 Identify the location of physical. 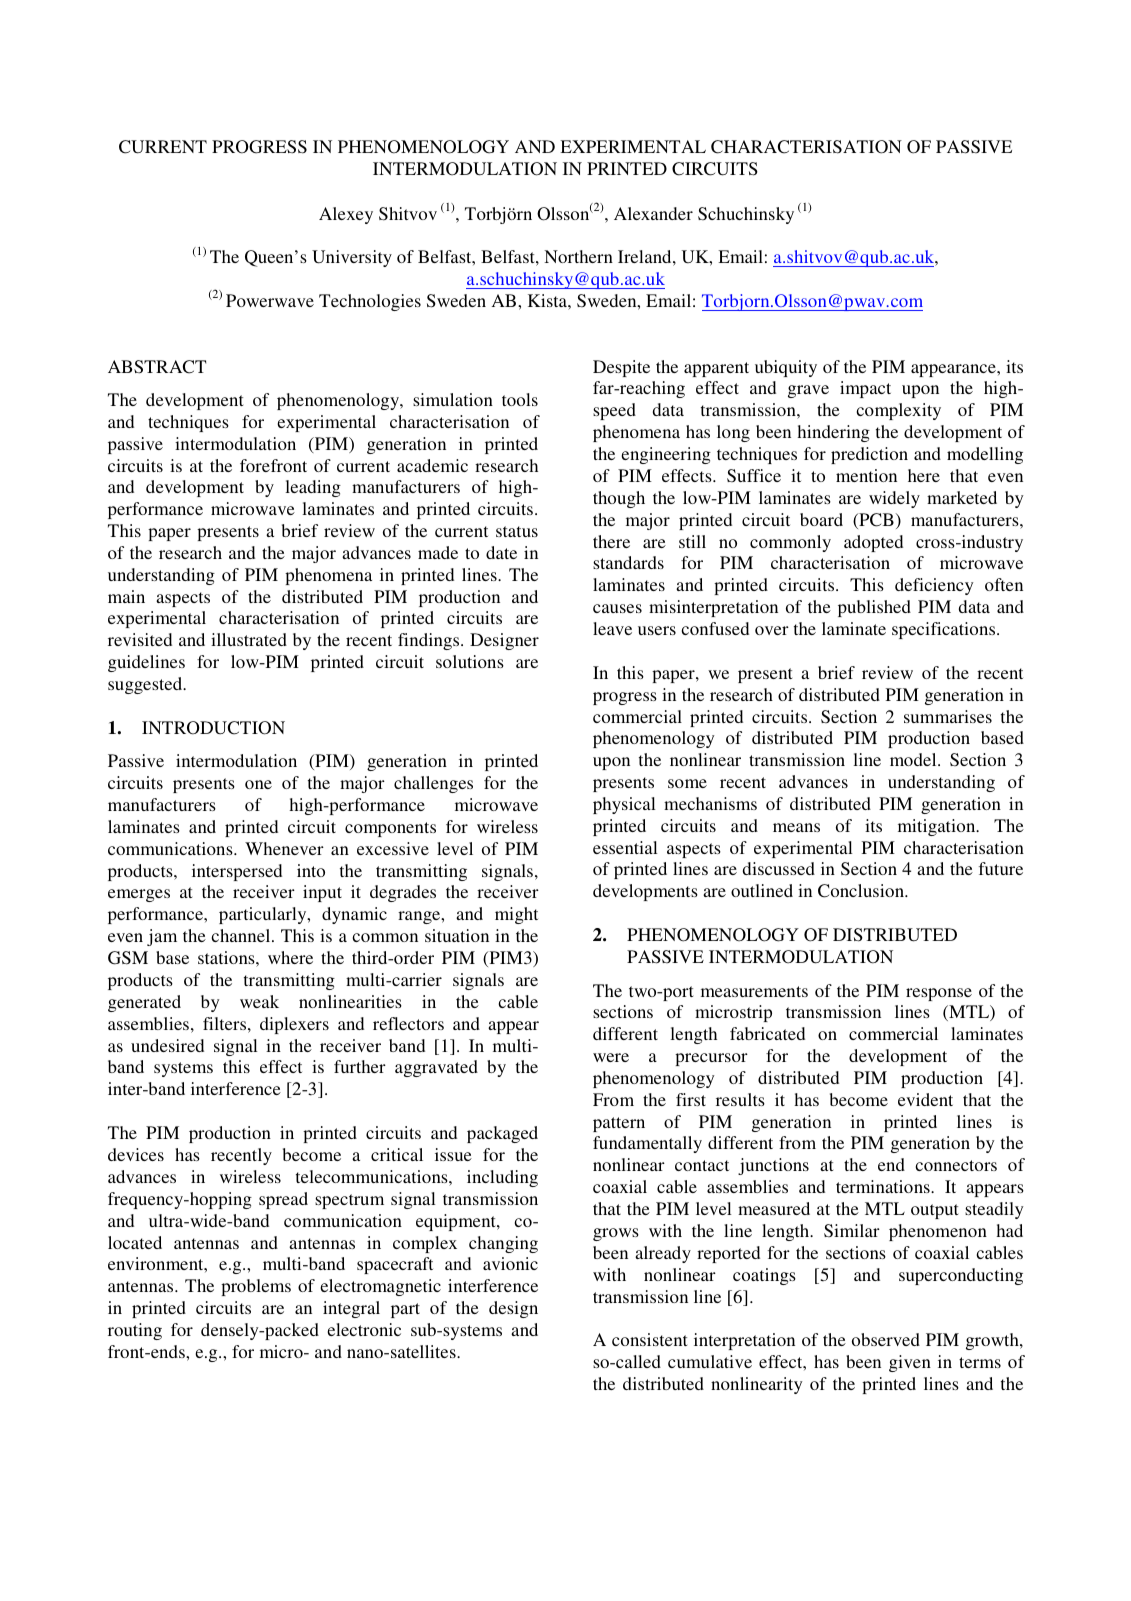
(624, 805).
